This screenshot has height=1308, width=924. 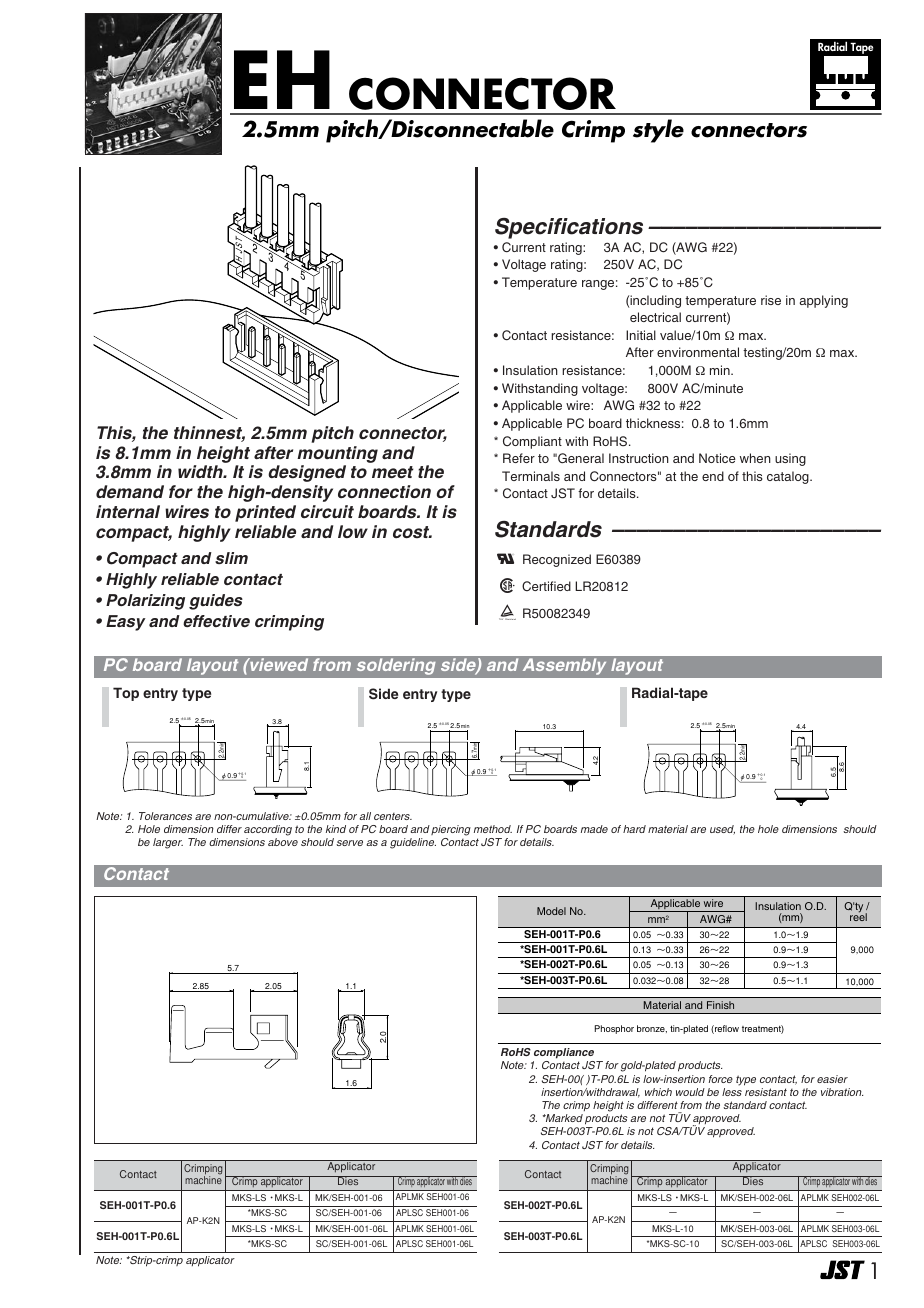 I want to click on effective, so click(x=216, y=621).
